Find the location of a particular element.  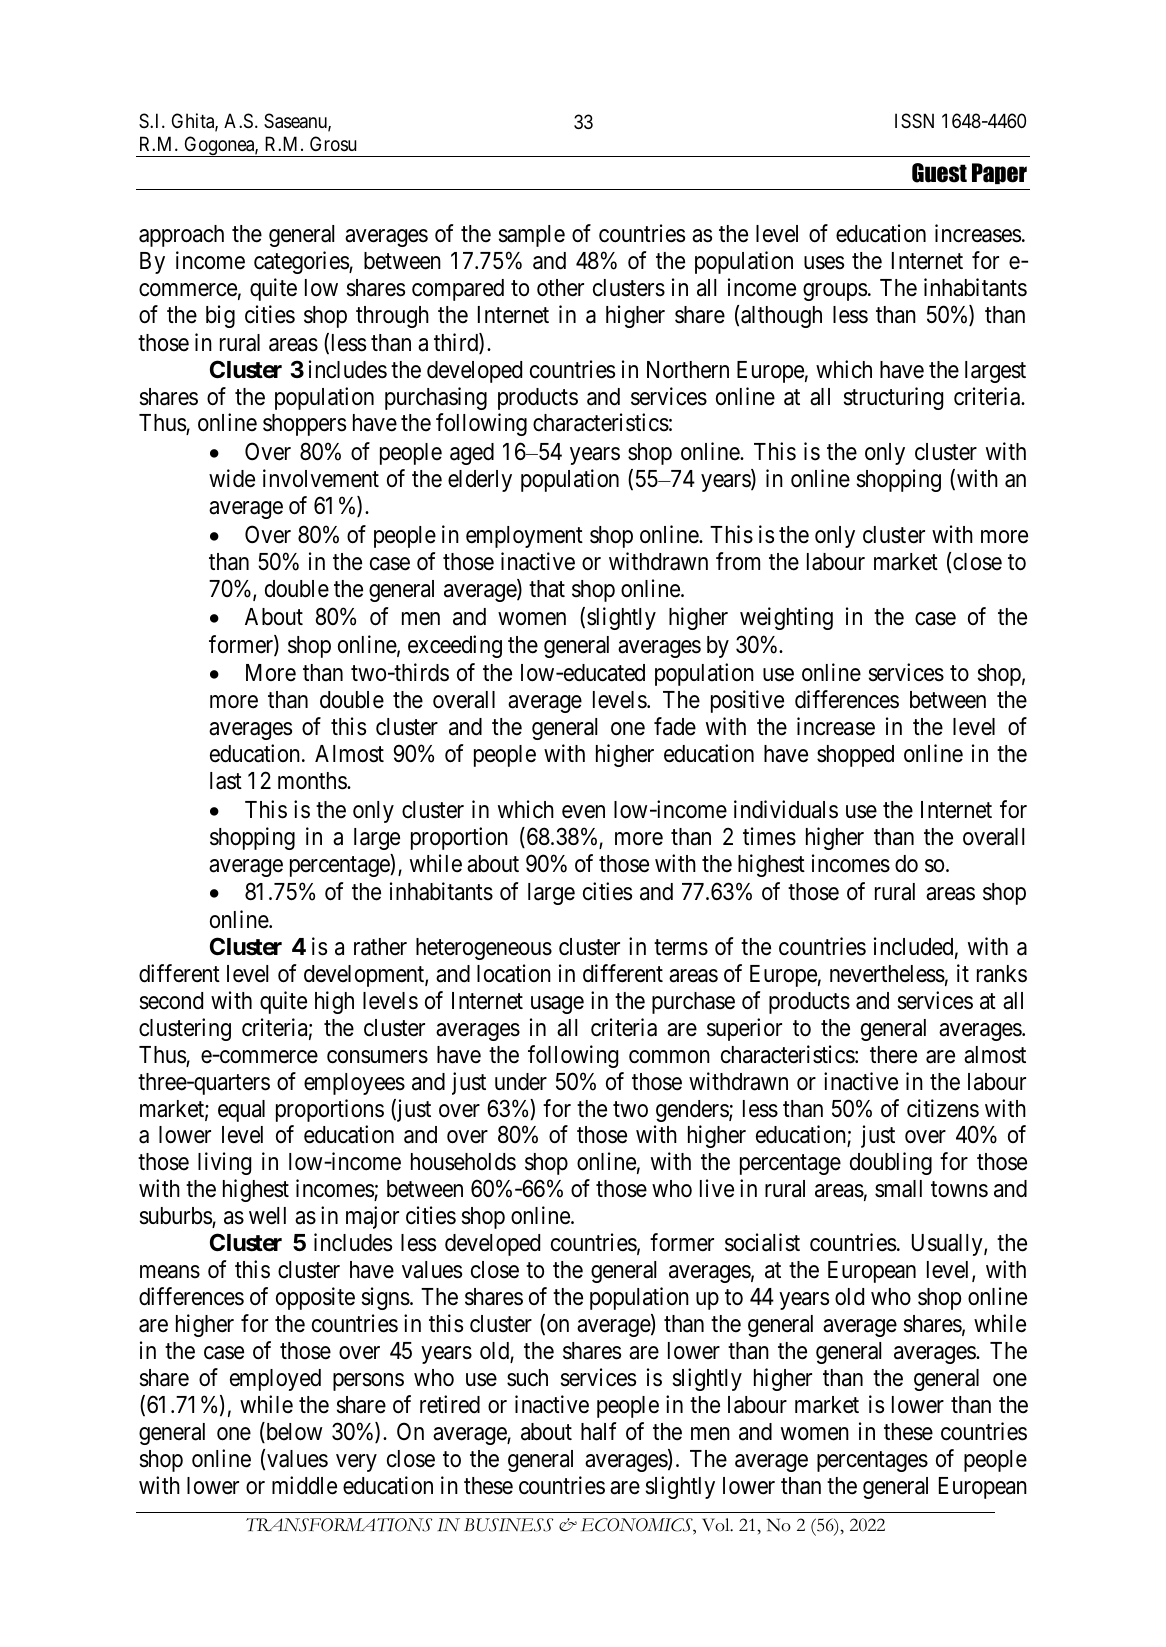

employment is located at coordinates (524, 537).
